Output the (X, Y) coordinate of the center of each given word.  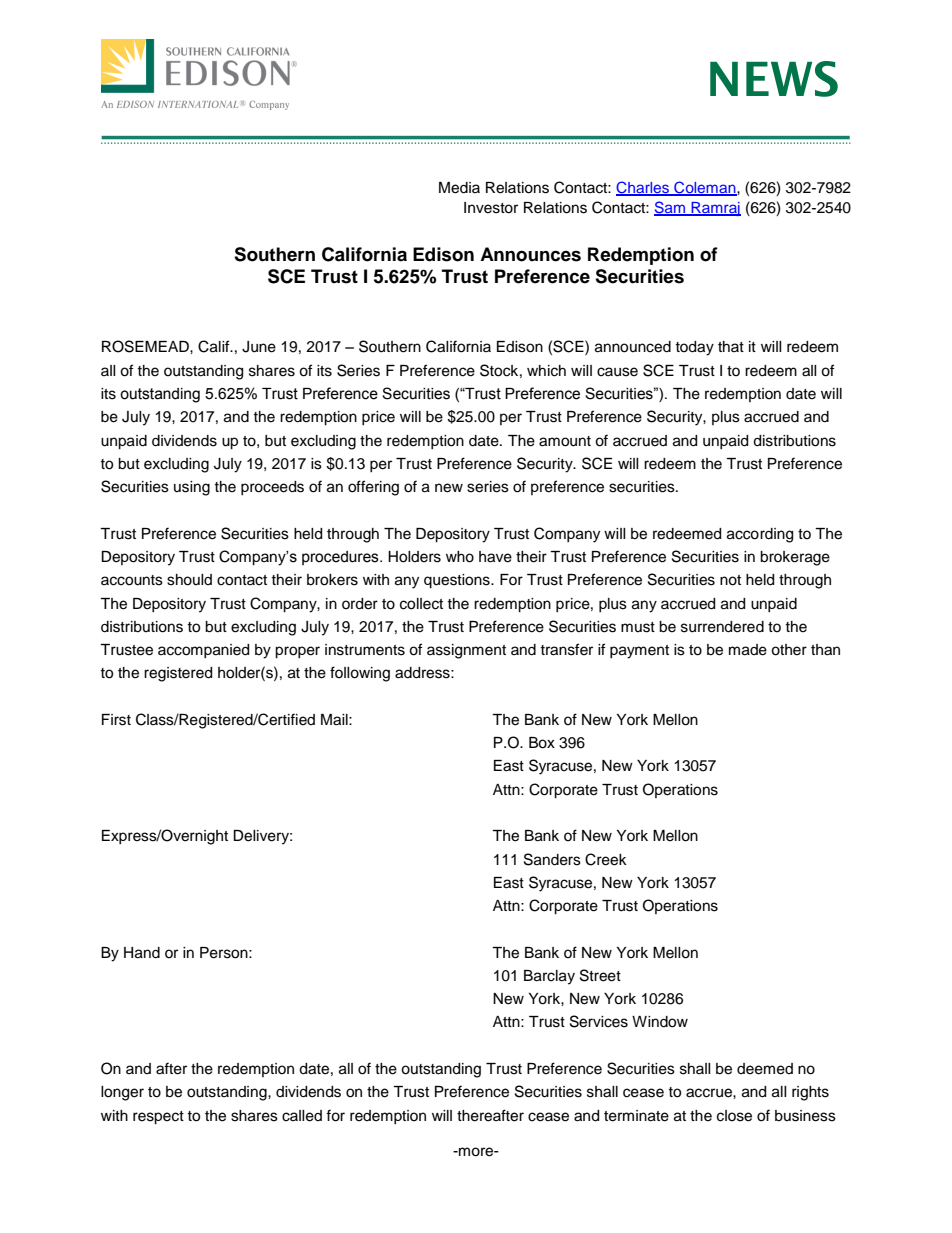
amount (565, 441)
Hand (142, 953)
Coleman (705, 188)
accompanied (203, 651)
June (259, 347)
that (731, 346)
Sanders (552, 859)
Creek (606, 859)
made (748, 650)
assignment (466, 651)
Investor (491, 208)
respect (158, 1118)
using (192, 488)
